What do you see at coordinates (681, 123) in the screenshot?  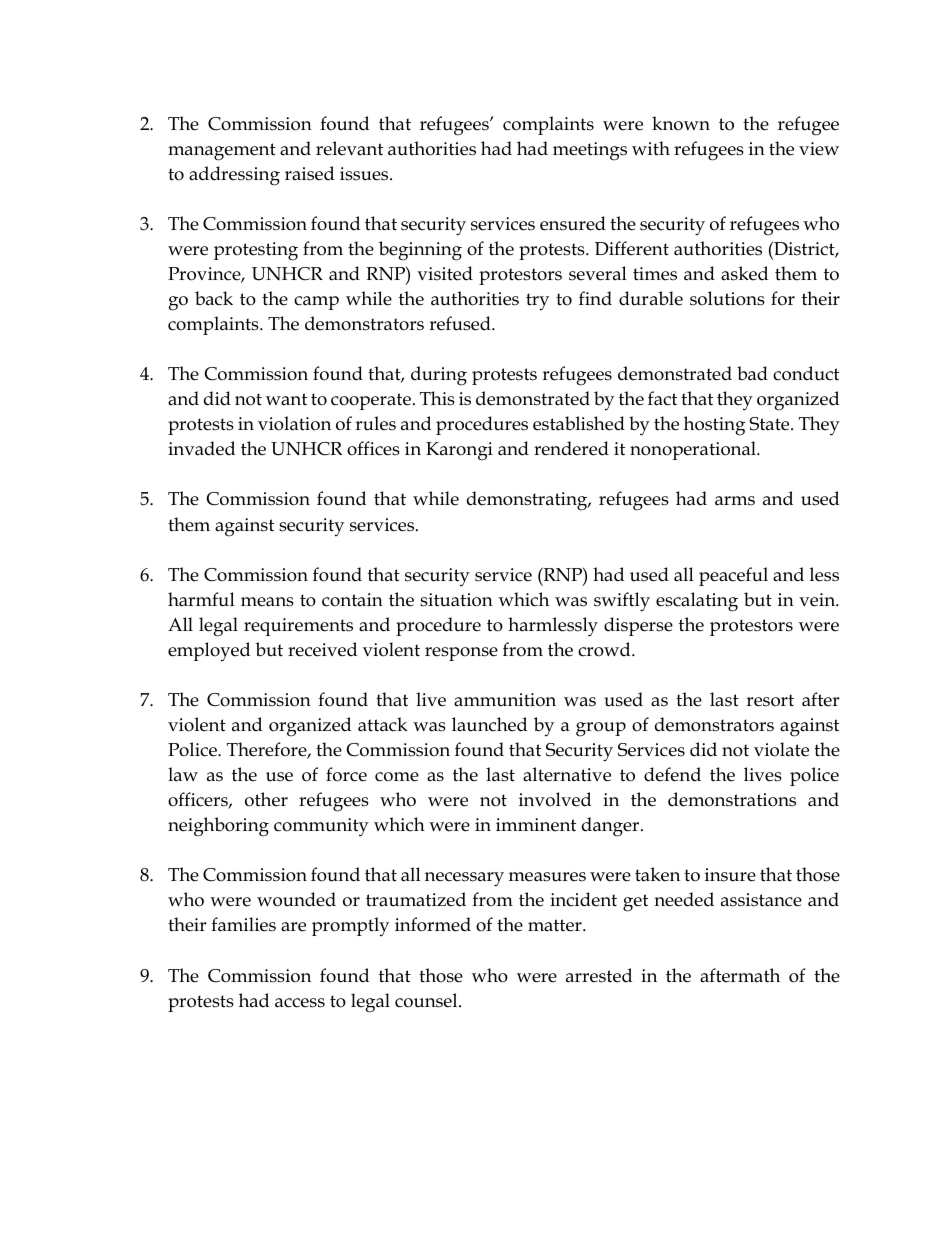 I see `known` at bounding box center [681, 123].
